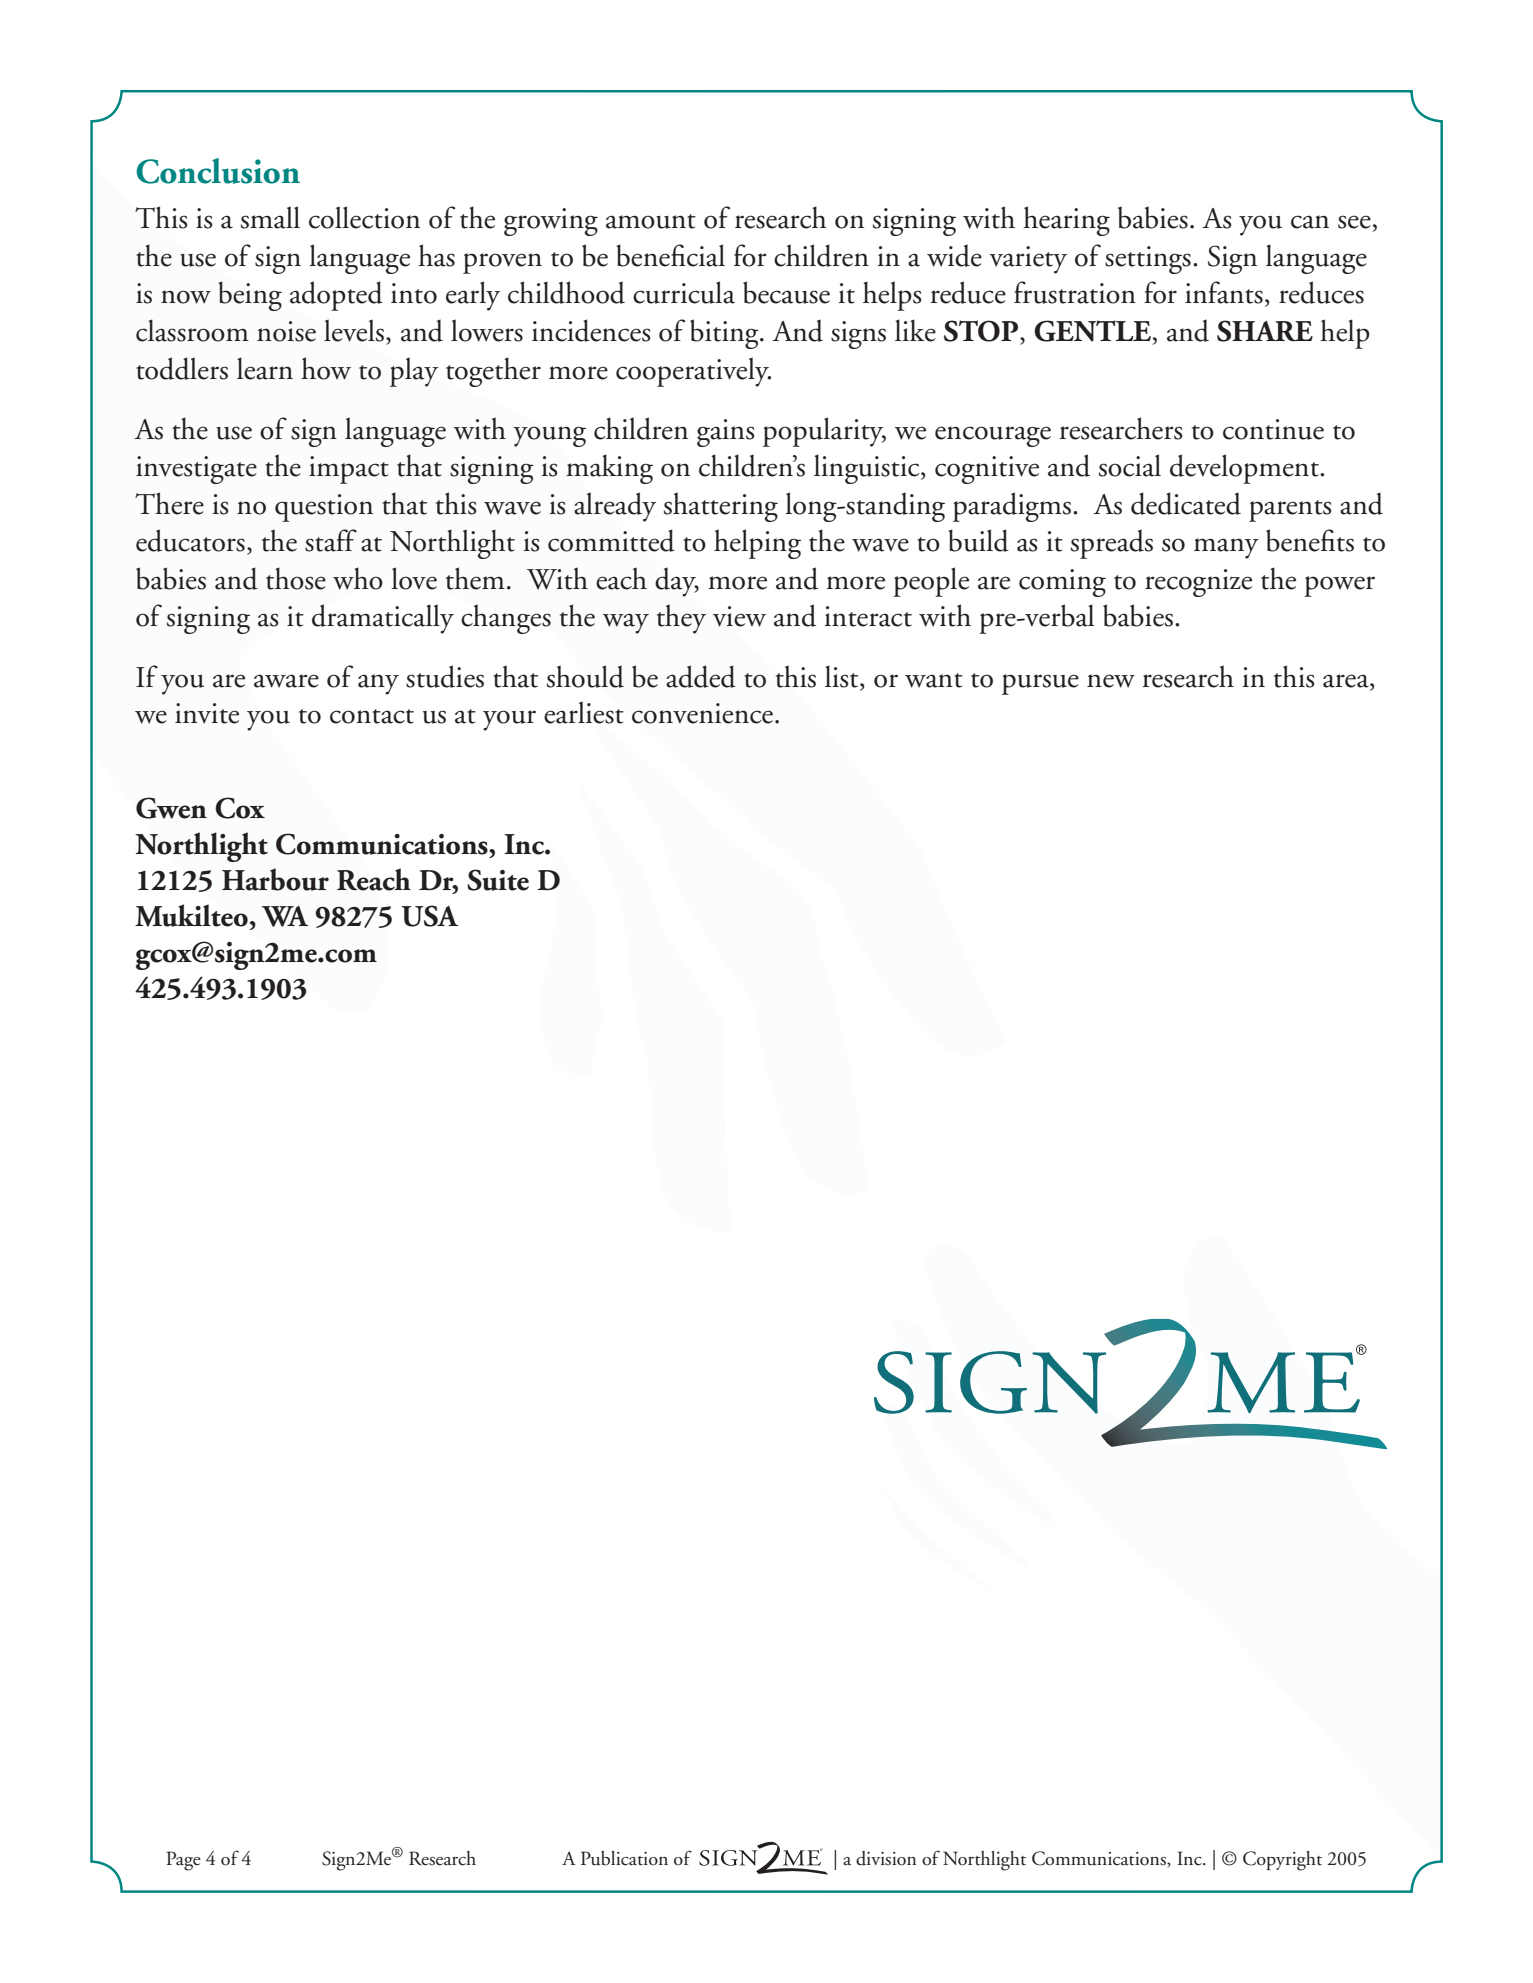 This screenshot has height=1983, width=1533. I want to click on Page, so click(183, 1861).
